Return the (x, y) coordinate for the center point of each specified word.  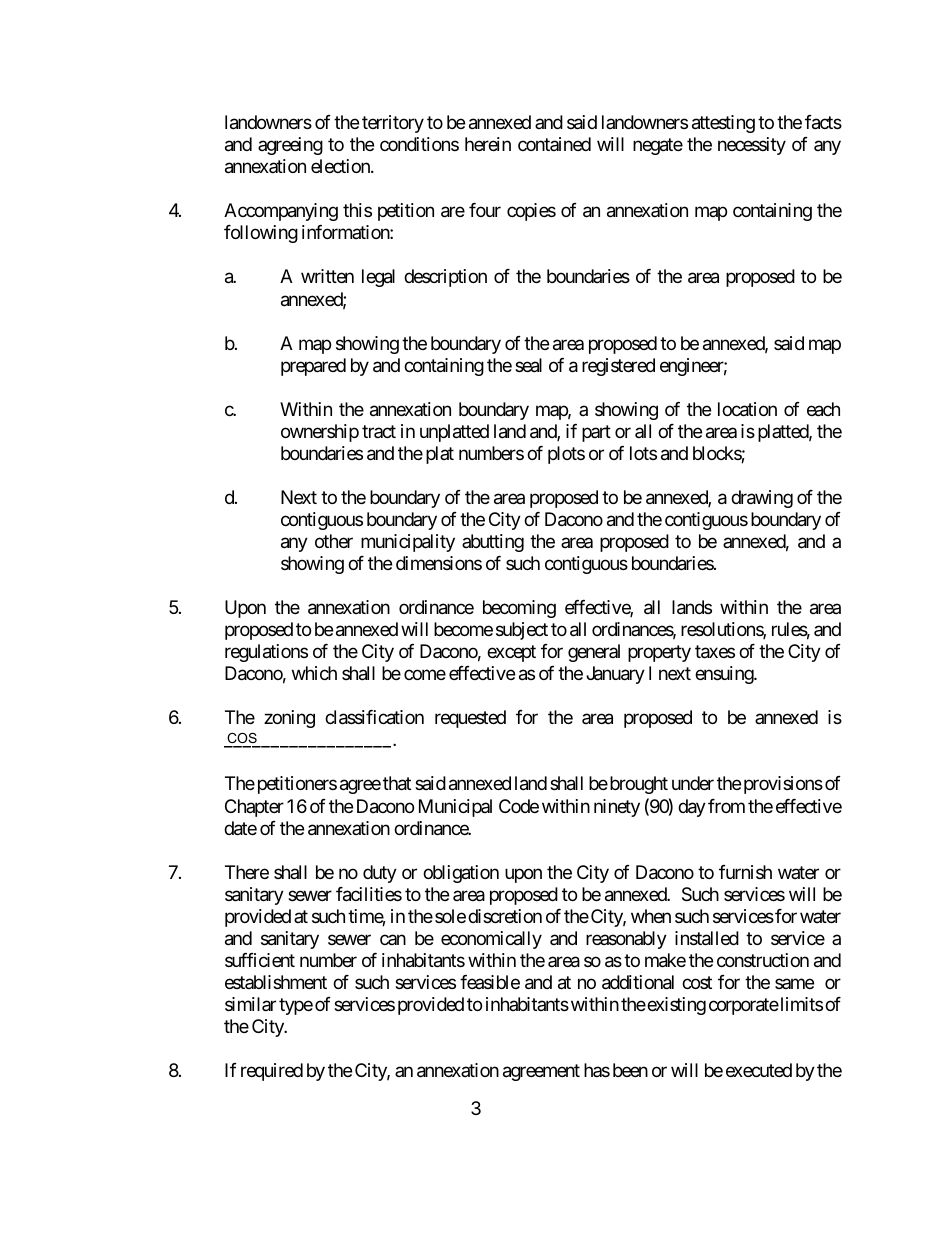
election (341, 166)
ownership (320, 433)
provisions (783, 785)
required (272, 1072)
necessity (752, 146)
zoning (289, 719)
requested (470, 719)
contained (554, 144)
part (596, 433)
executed (759, 1070)
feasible (490, 982)
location (747, 409)
